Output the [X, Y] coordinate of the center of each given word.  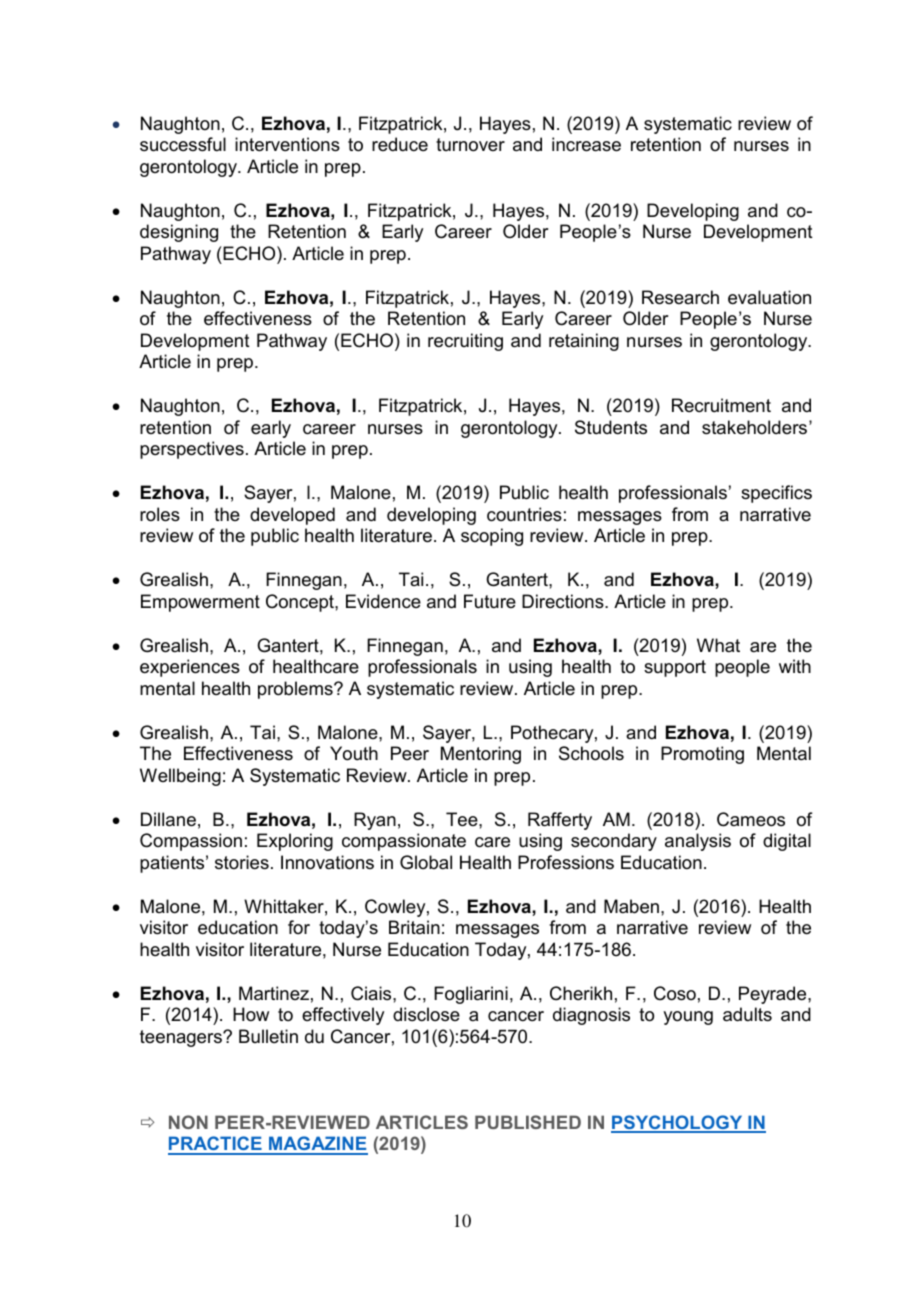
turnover [470, 144]
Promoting [702, 755]
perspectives [192, 450]
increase [586, 144]
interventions [287, 144]
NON [188, 1122]
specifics [776, 494]
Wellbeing [180, 777]
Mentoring [481, 755]
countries [524, 514]
